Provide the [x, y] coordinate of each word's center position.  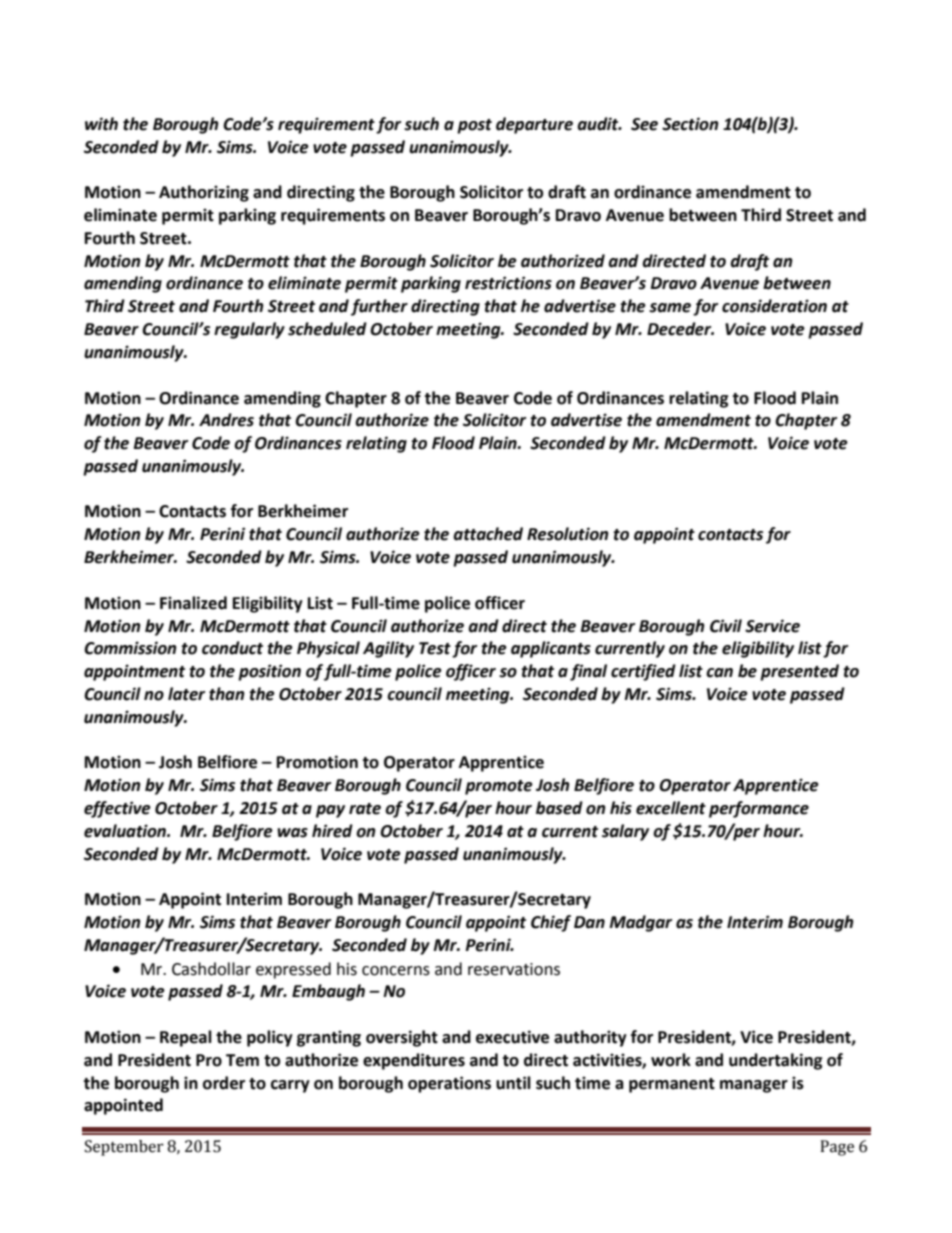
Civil [726, 626]
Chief [551, 923]
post [474, 126]
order [224, 1083]
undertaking [776, 1061]
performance [759, 809]
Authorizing [204, 193]
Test [435, 648]
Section [690, 124]
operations [449, 1084]
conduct [232, 648]
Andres [226, 420]
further [379, 307]
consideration [774, 306]
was [292, 833]
